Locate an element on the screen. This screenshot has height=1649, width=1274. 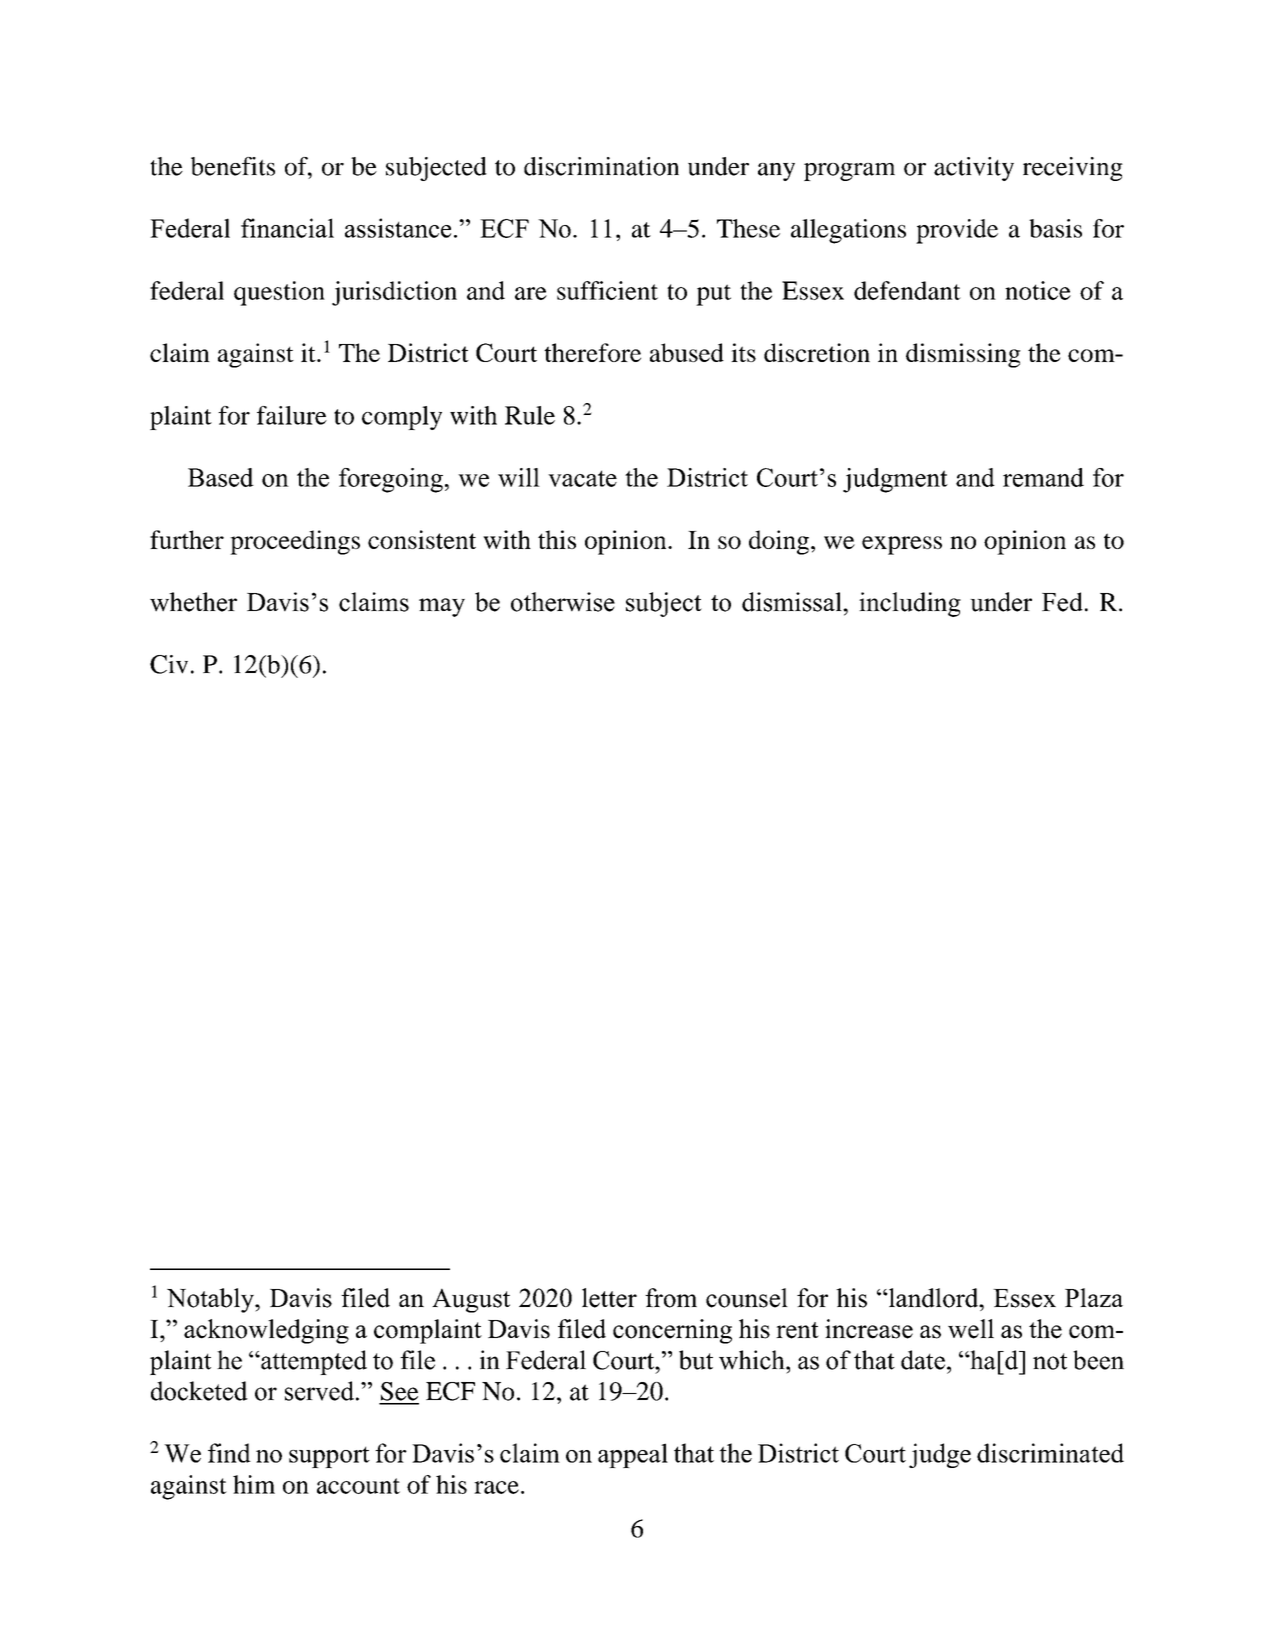
support is located at coordinates (329, 1457).
